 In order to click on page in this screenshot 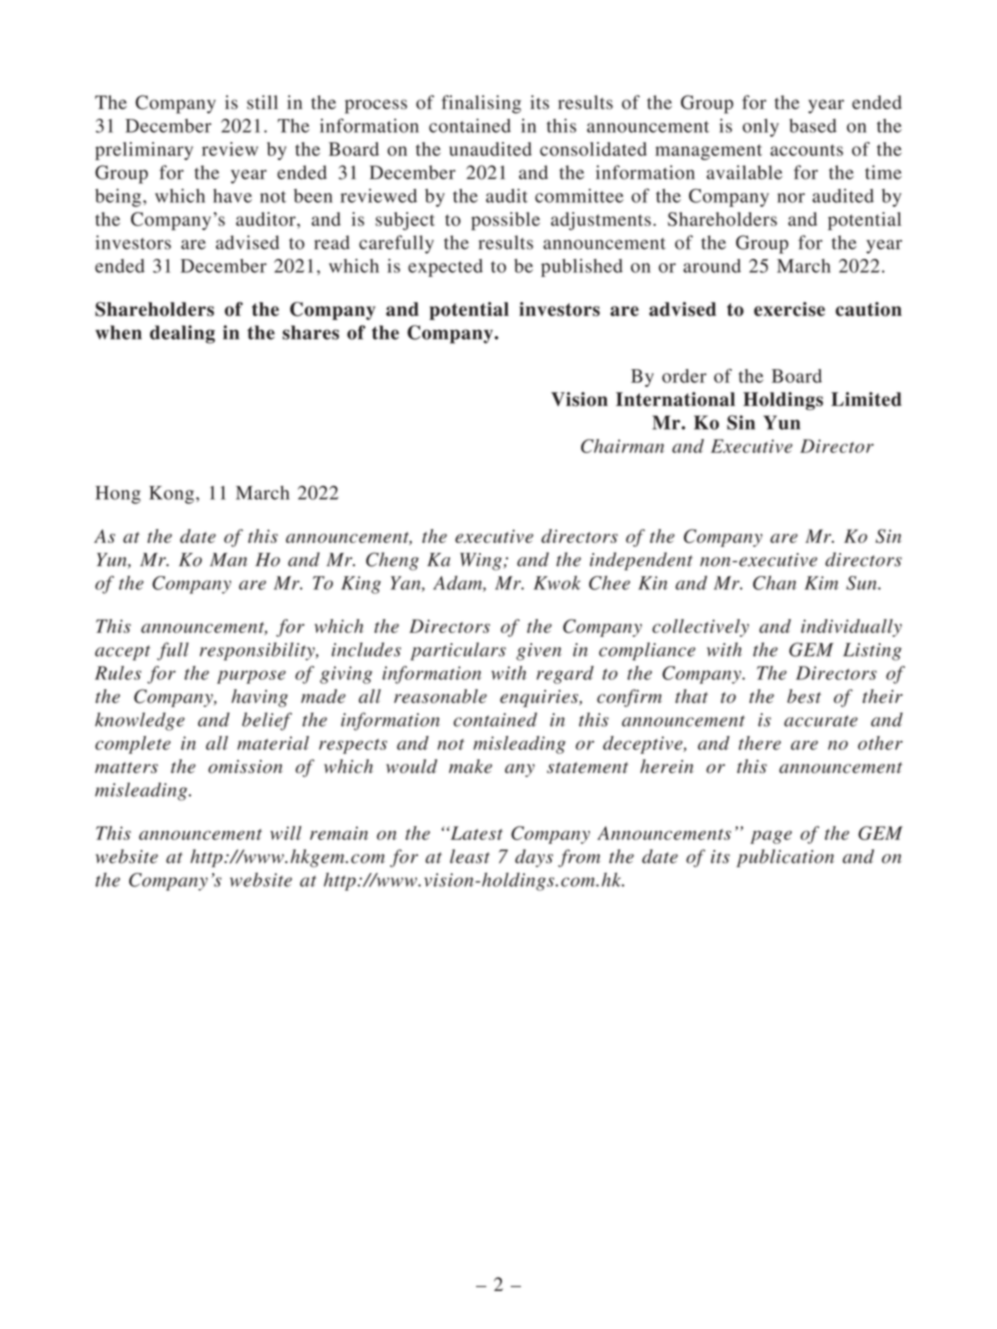, I will do `click(771, 837)`.
